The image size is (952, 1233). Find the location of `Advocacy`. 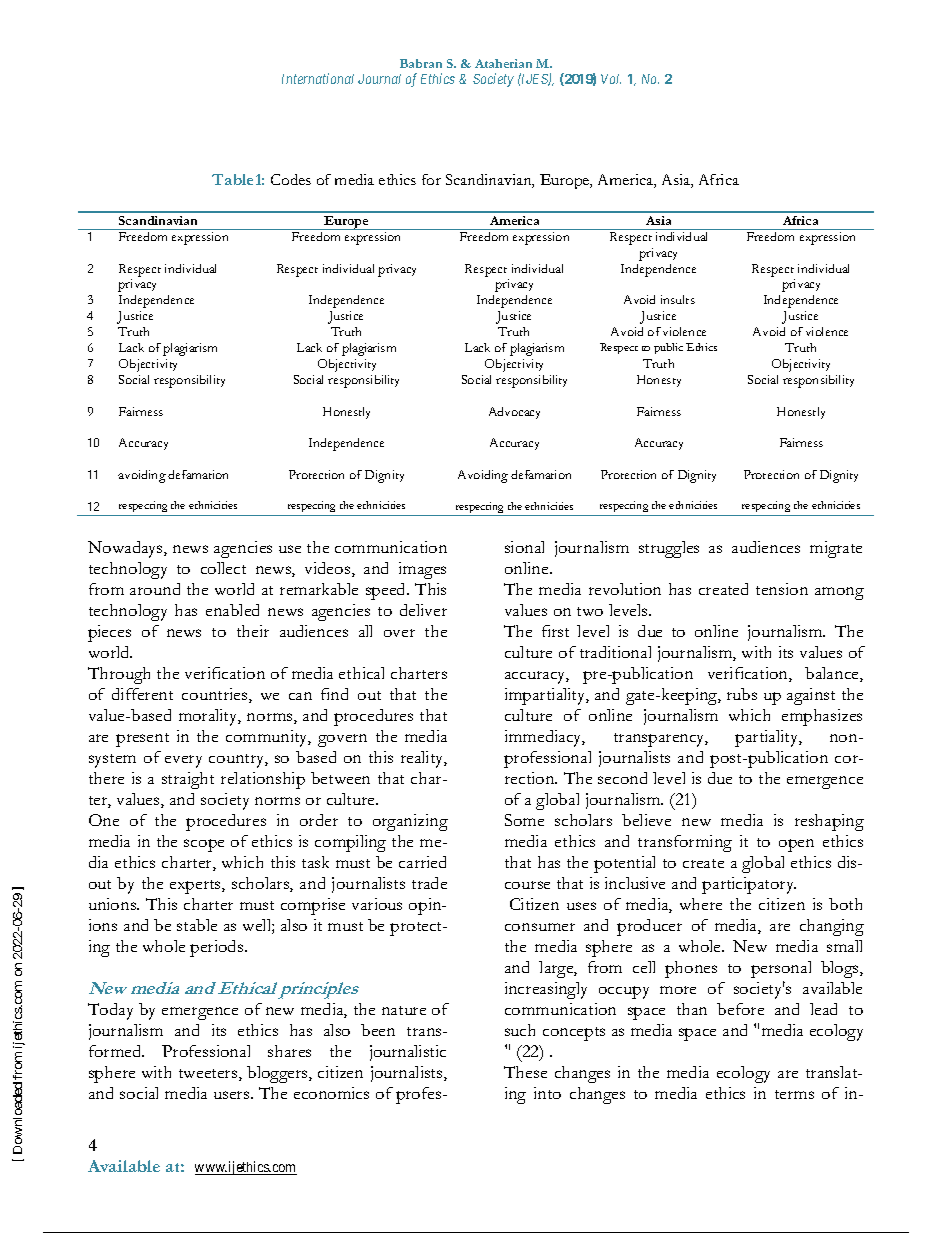

Advocacy is located at coordinates (514, 413).
